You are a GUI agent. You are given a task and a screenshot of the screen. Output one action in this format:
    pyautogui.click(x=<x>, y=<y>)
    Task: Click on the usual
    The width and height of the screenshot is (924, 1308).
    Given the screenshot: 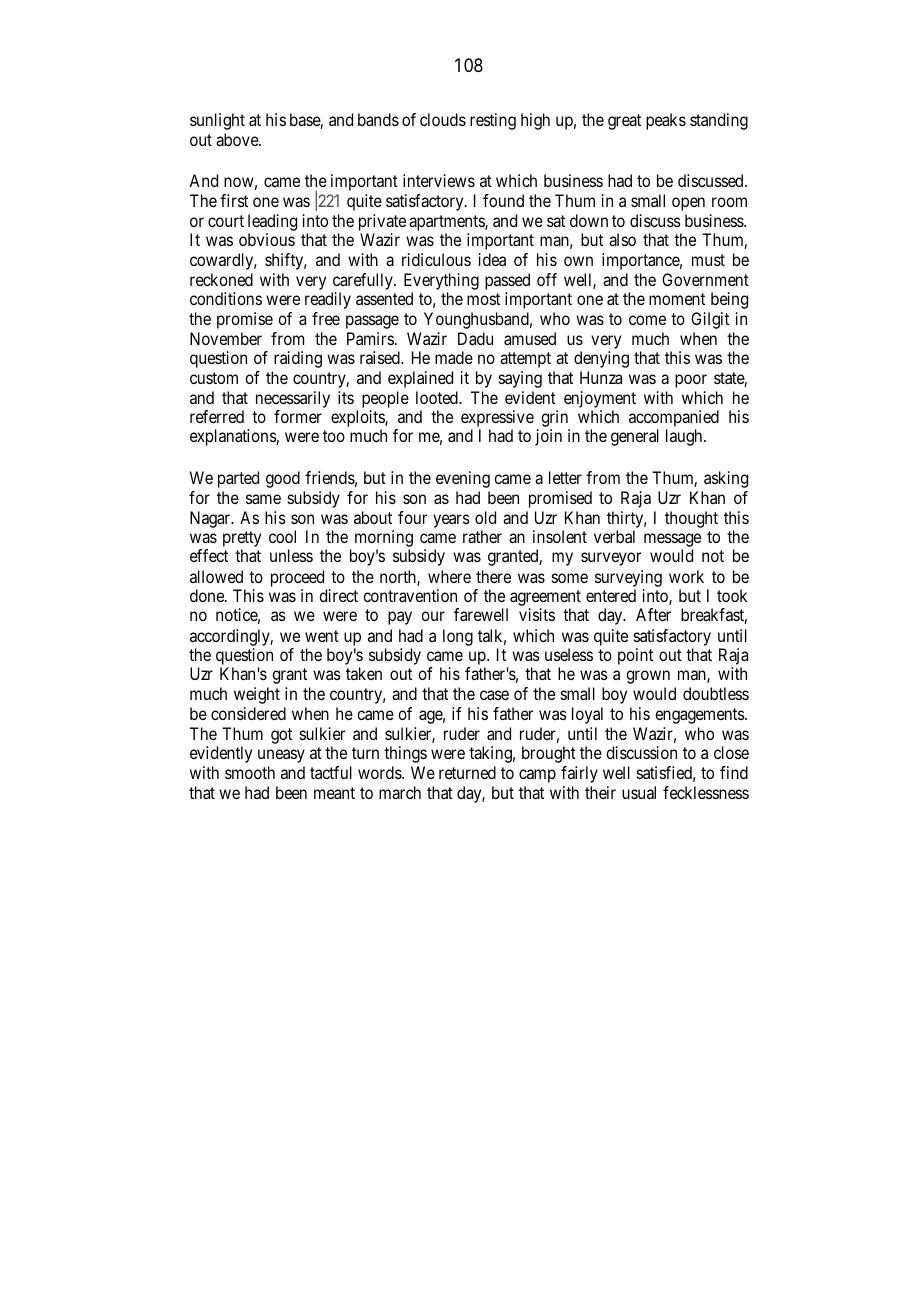 What is the action you would take?
    pyautogui.click(x=639, y=792)
